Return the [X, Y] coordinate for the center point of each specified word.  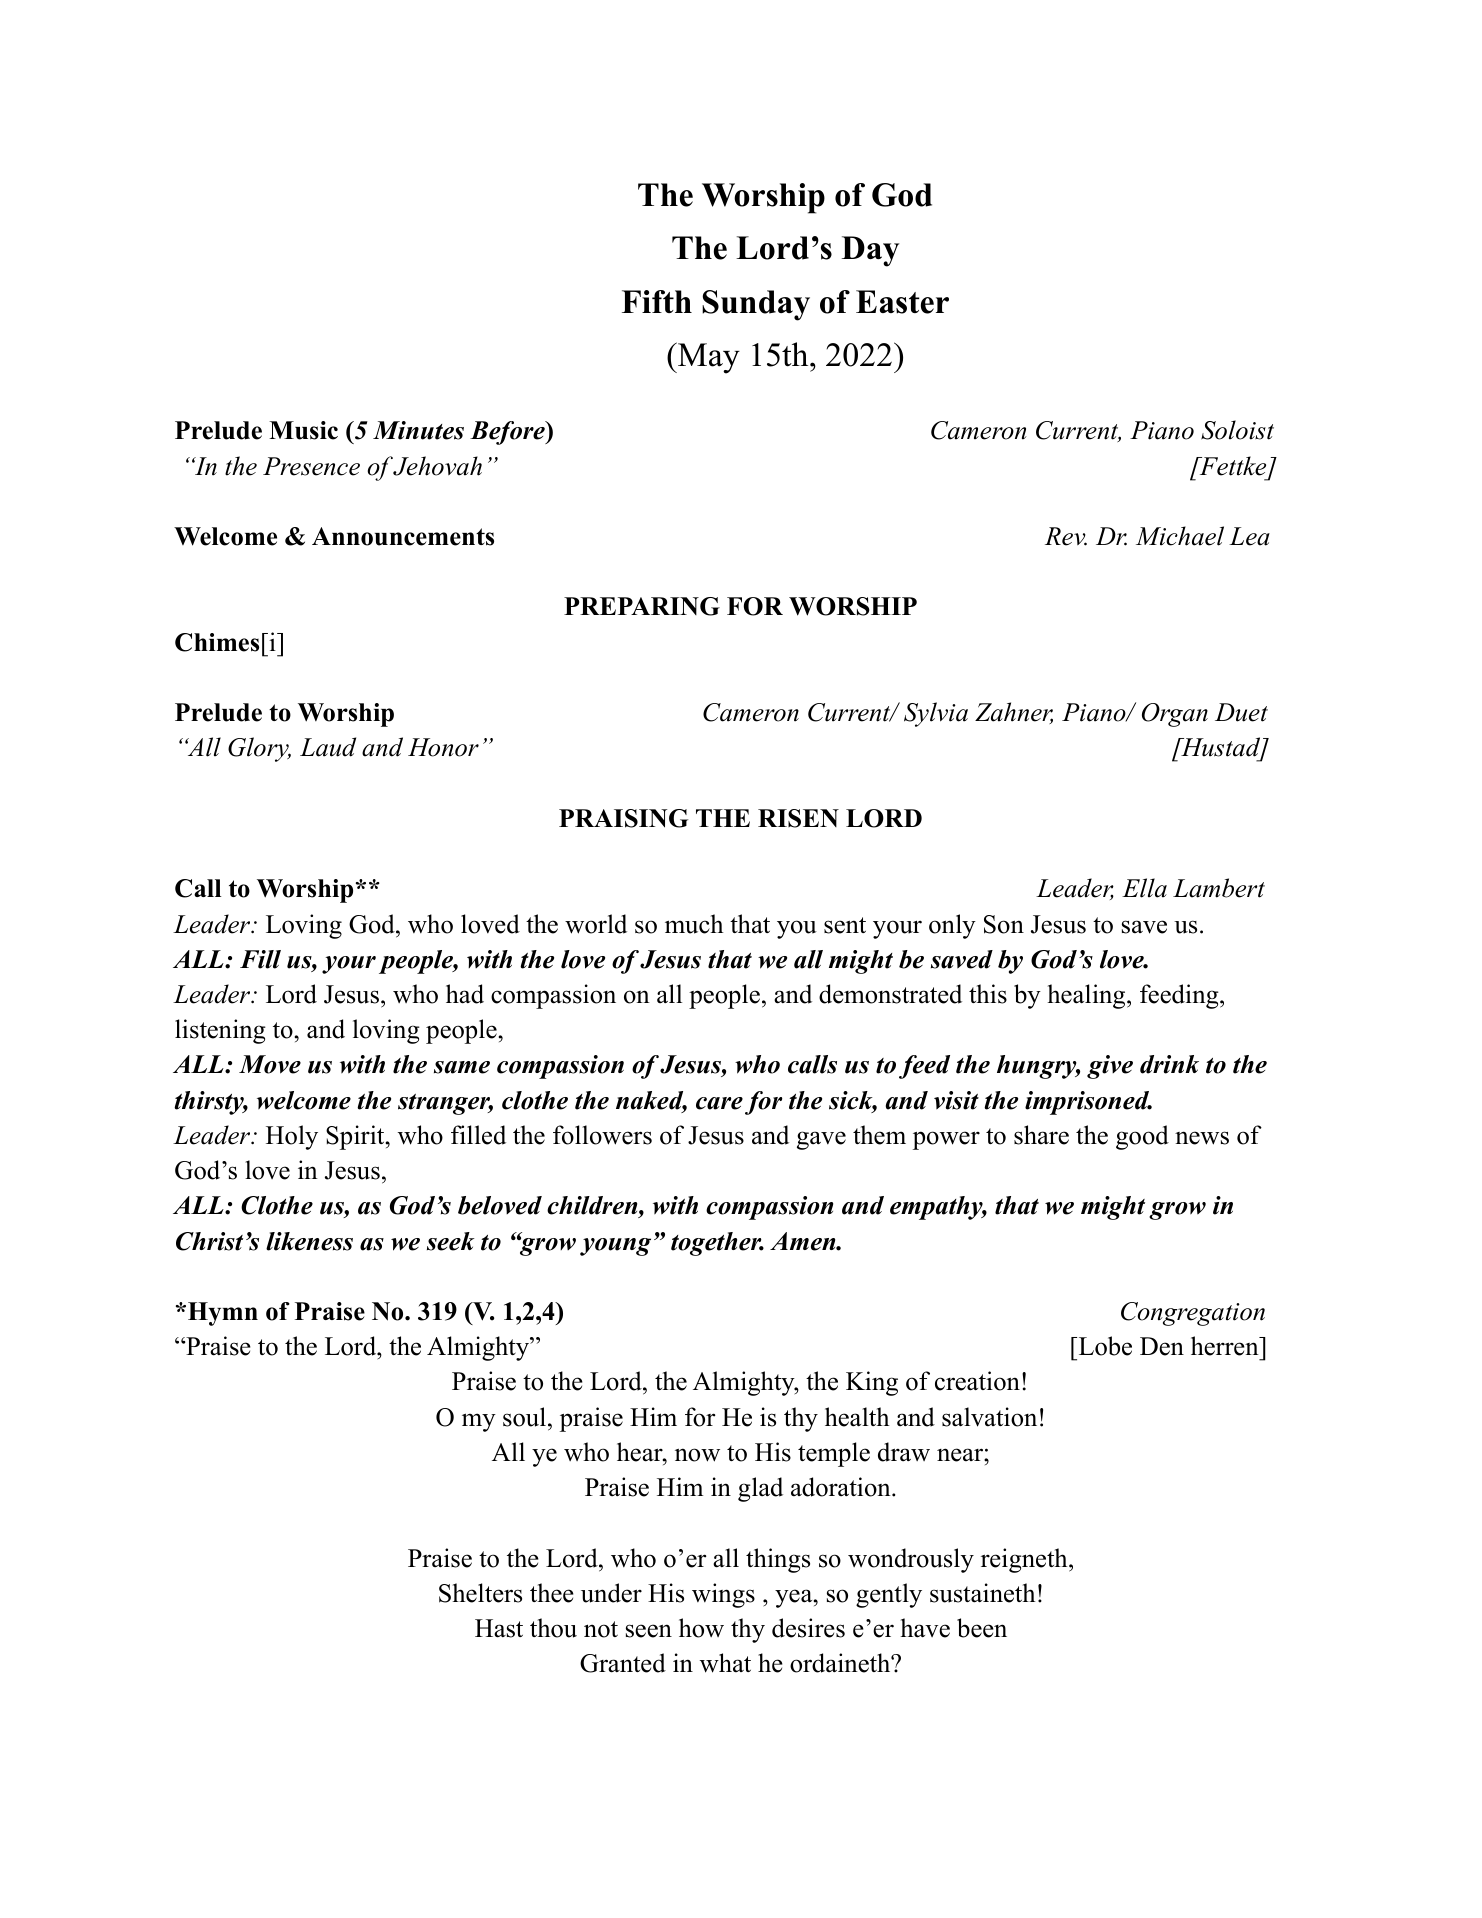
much [694, 924]
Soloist [1237, 430]
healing [1088, 996]
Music [303, 430]
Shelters [480, 1593]
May [708, 358]
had [465, 994]
